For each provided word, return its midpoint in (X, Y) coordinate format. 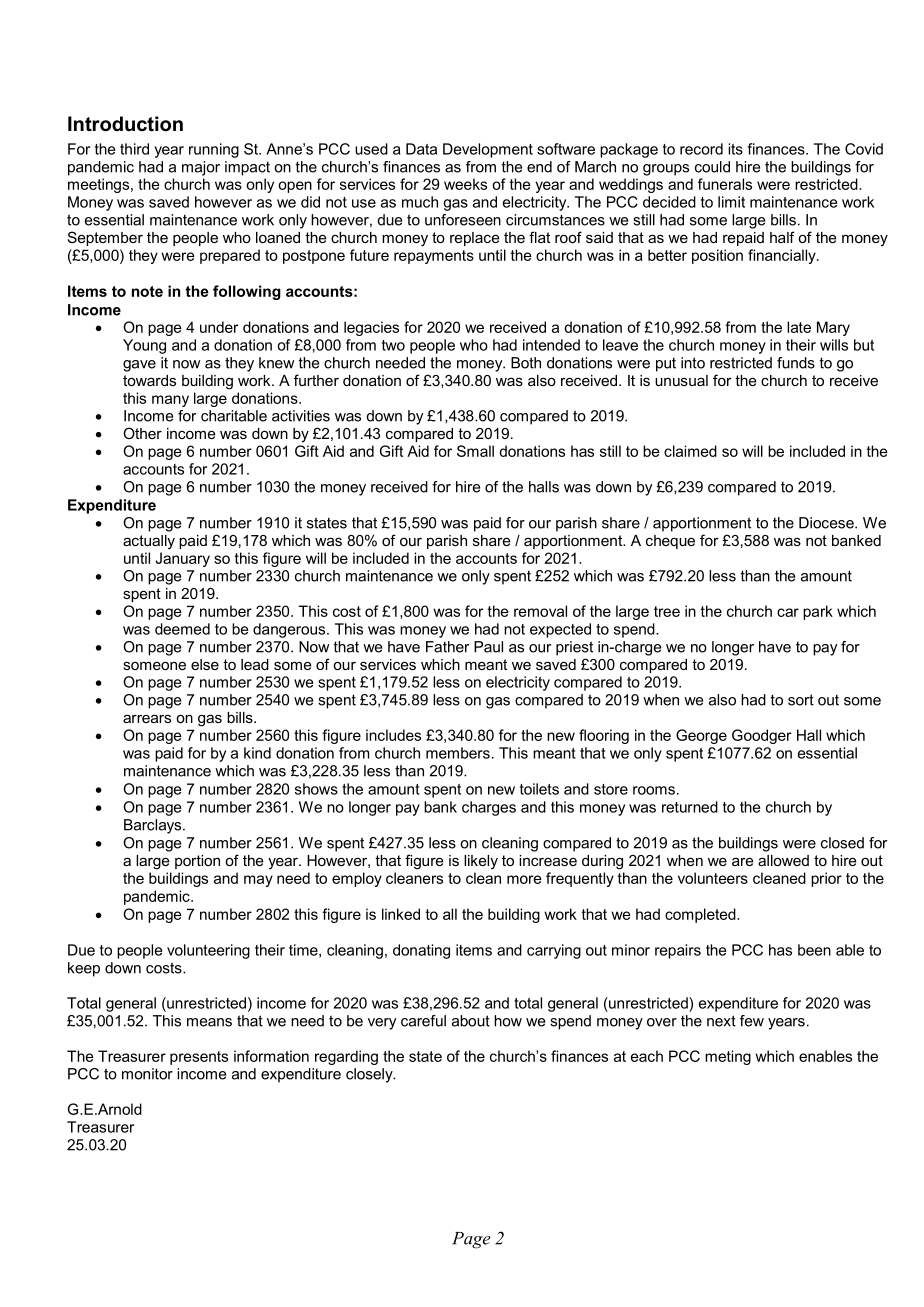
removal (540, 611)
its (735, 149)
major (201, 168)
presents (199, 1058)
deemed (182, 629)
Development (488, 150)
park (818, 612)
